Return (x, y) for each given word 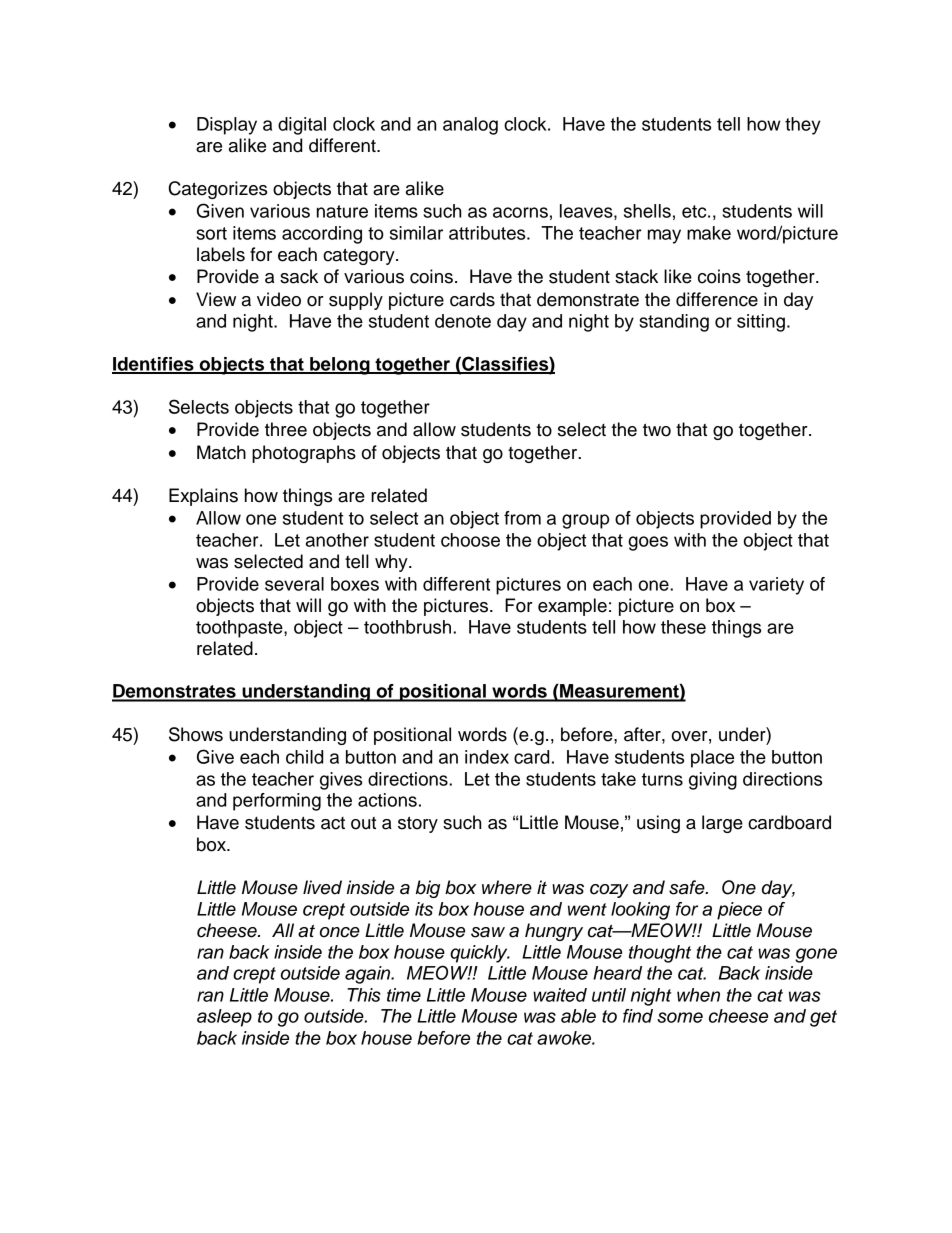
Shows (196, 734)
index (487, 757)
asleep (224, 1018)
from (522, 518)
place (712, 759)
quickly (480, 954)
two (657, 430)
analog (470, 126)
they (803, 126)
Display (227, 126)
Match (221, 452)
